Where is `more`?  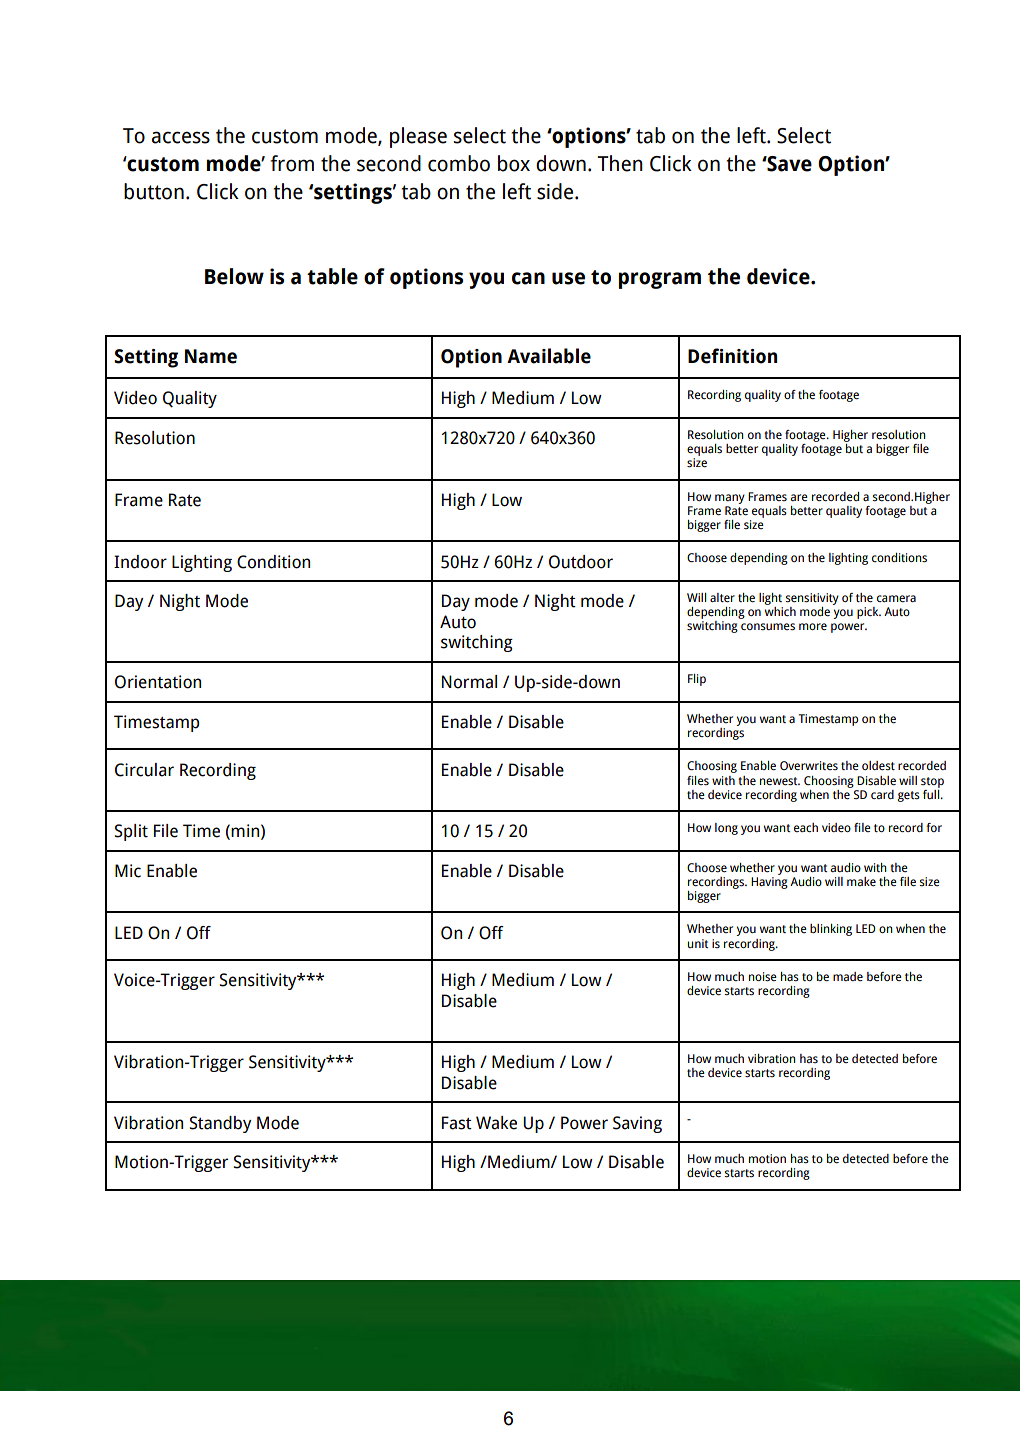 more is located at coordinates (813, 627).
